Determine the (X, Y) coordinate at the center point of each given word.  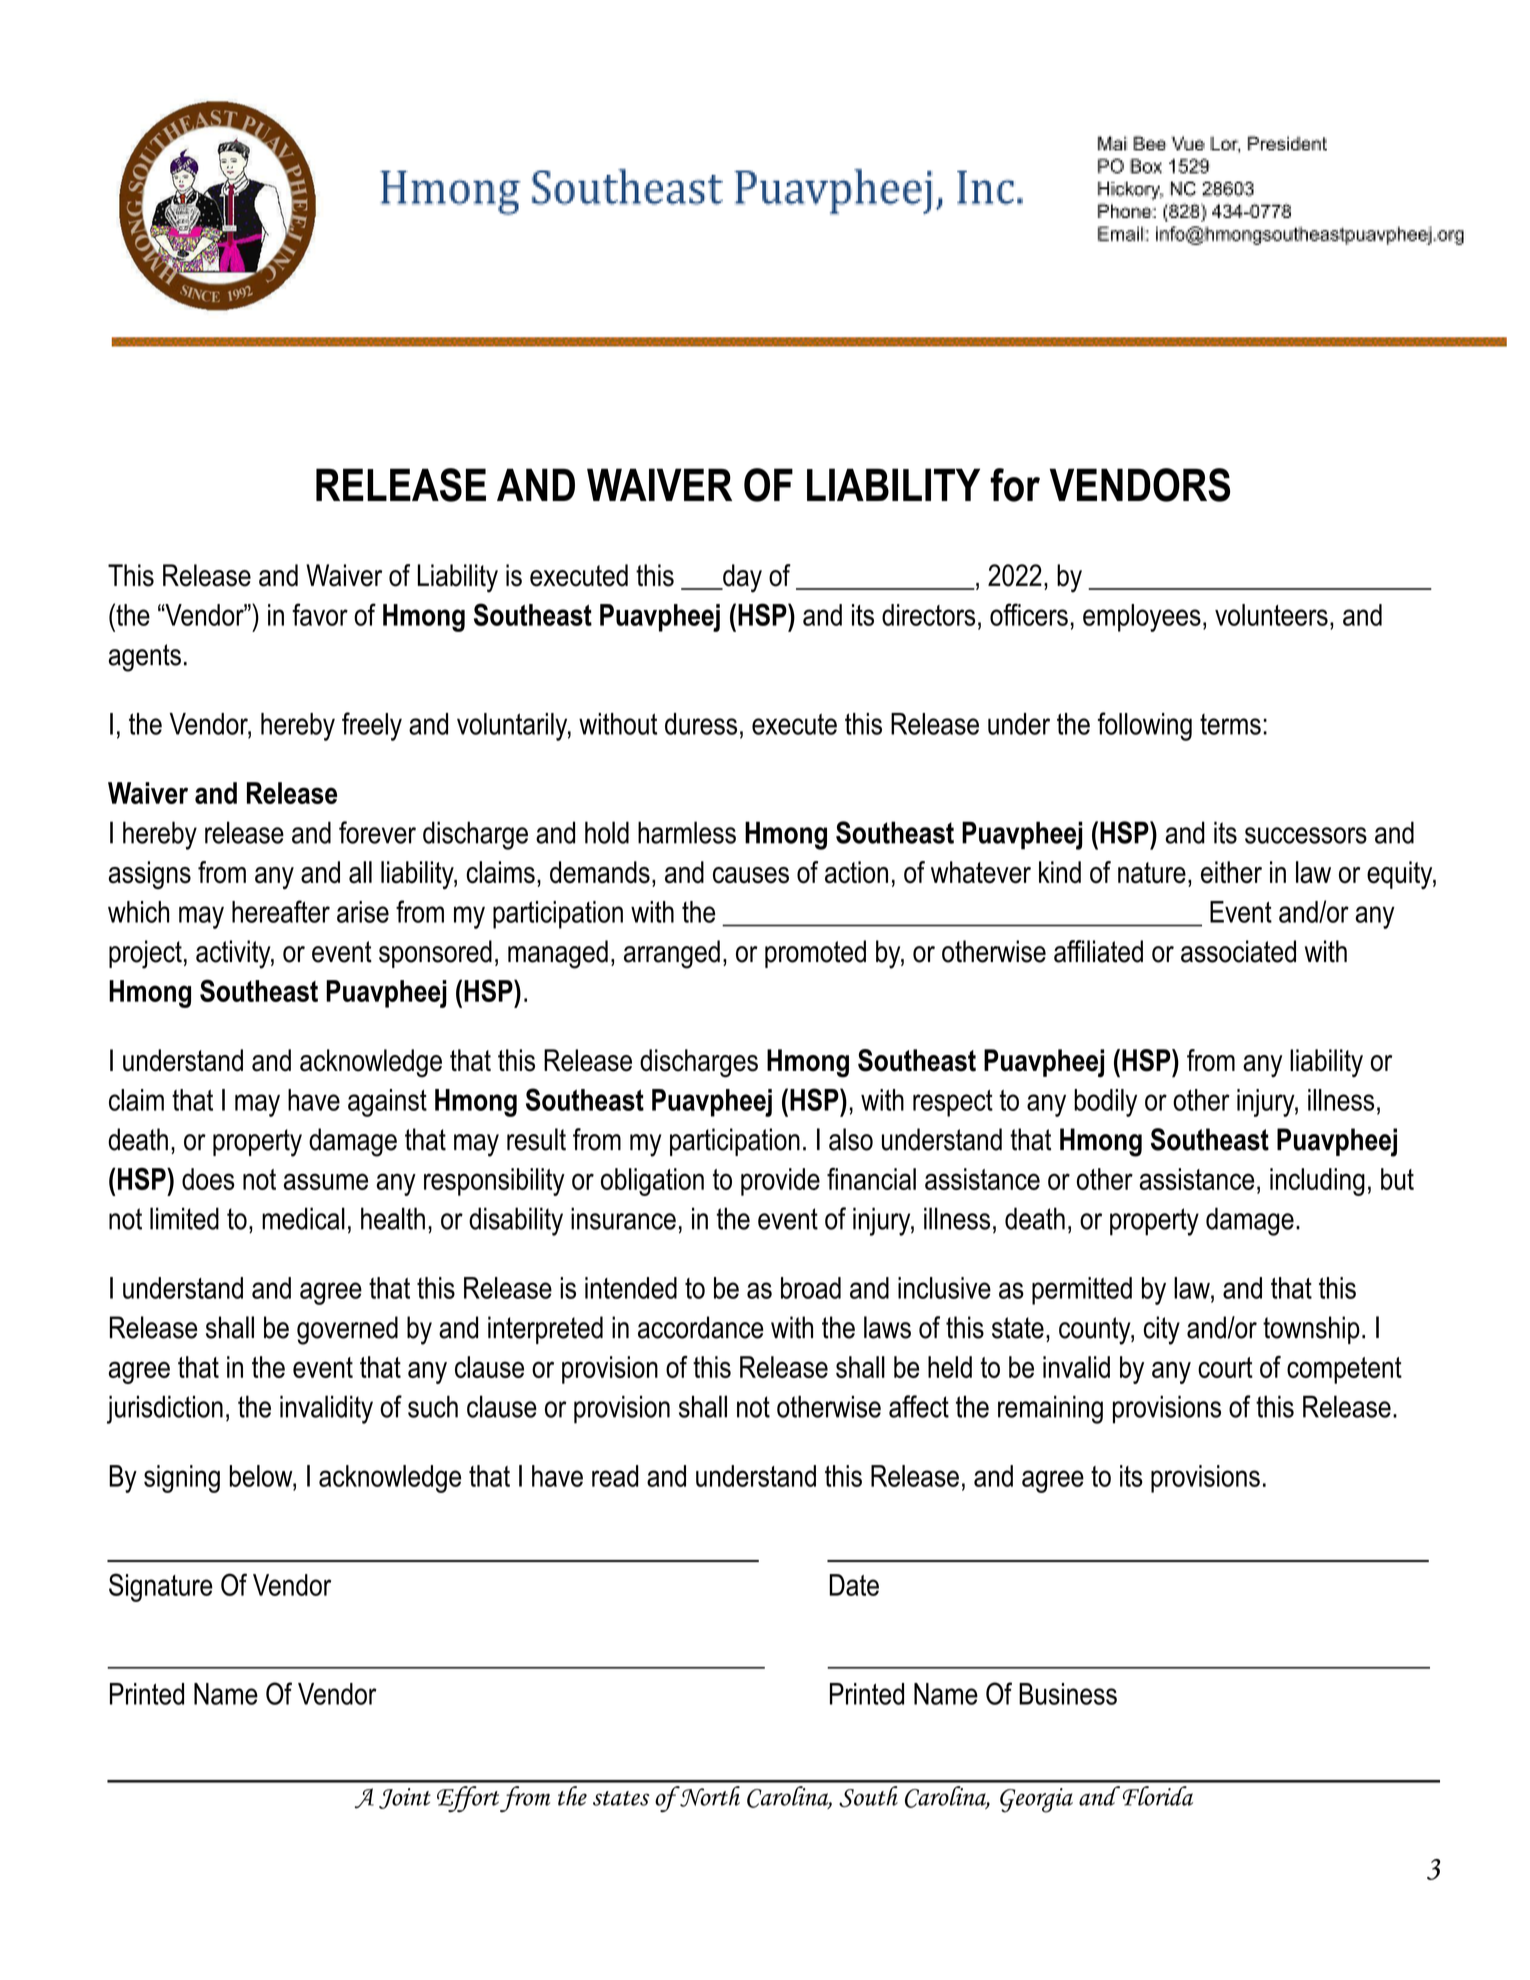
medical (303, 1218)
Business (1068, 1694)
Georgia (1036, 1800)
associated (1238, 951)
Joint (405, 1798)
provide (780, 1182)
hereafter (281, 911)
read (615, 1476)
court (1225, 1367)
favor (320, 614)
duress (701, 724)
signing (182, 1479)
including (1317, 1182)
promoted (815, 954)
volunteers (1271, 615)
